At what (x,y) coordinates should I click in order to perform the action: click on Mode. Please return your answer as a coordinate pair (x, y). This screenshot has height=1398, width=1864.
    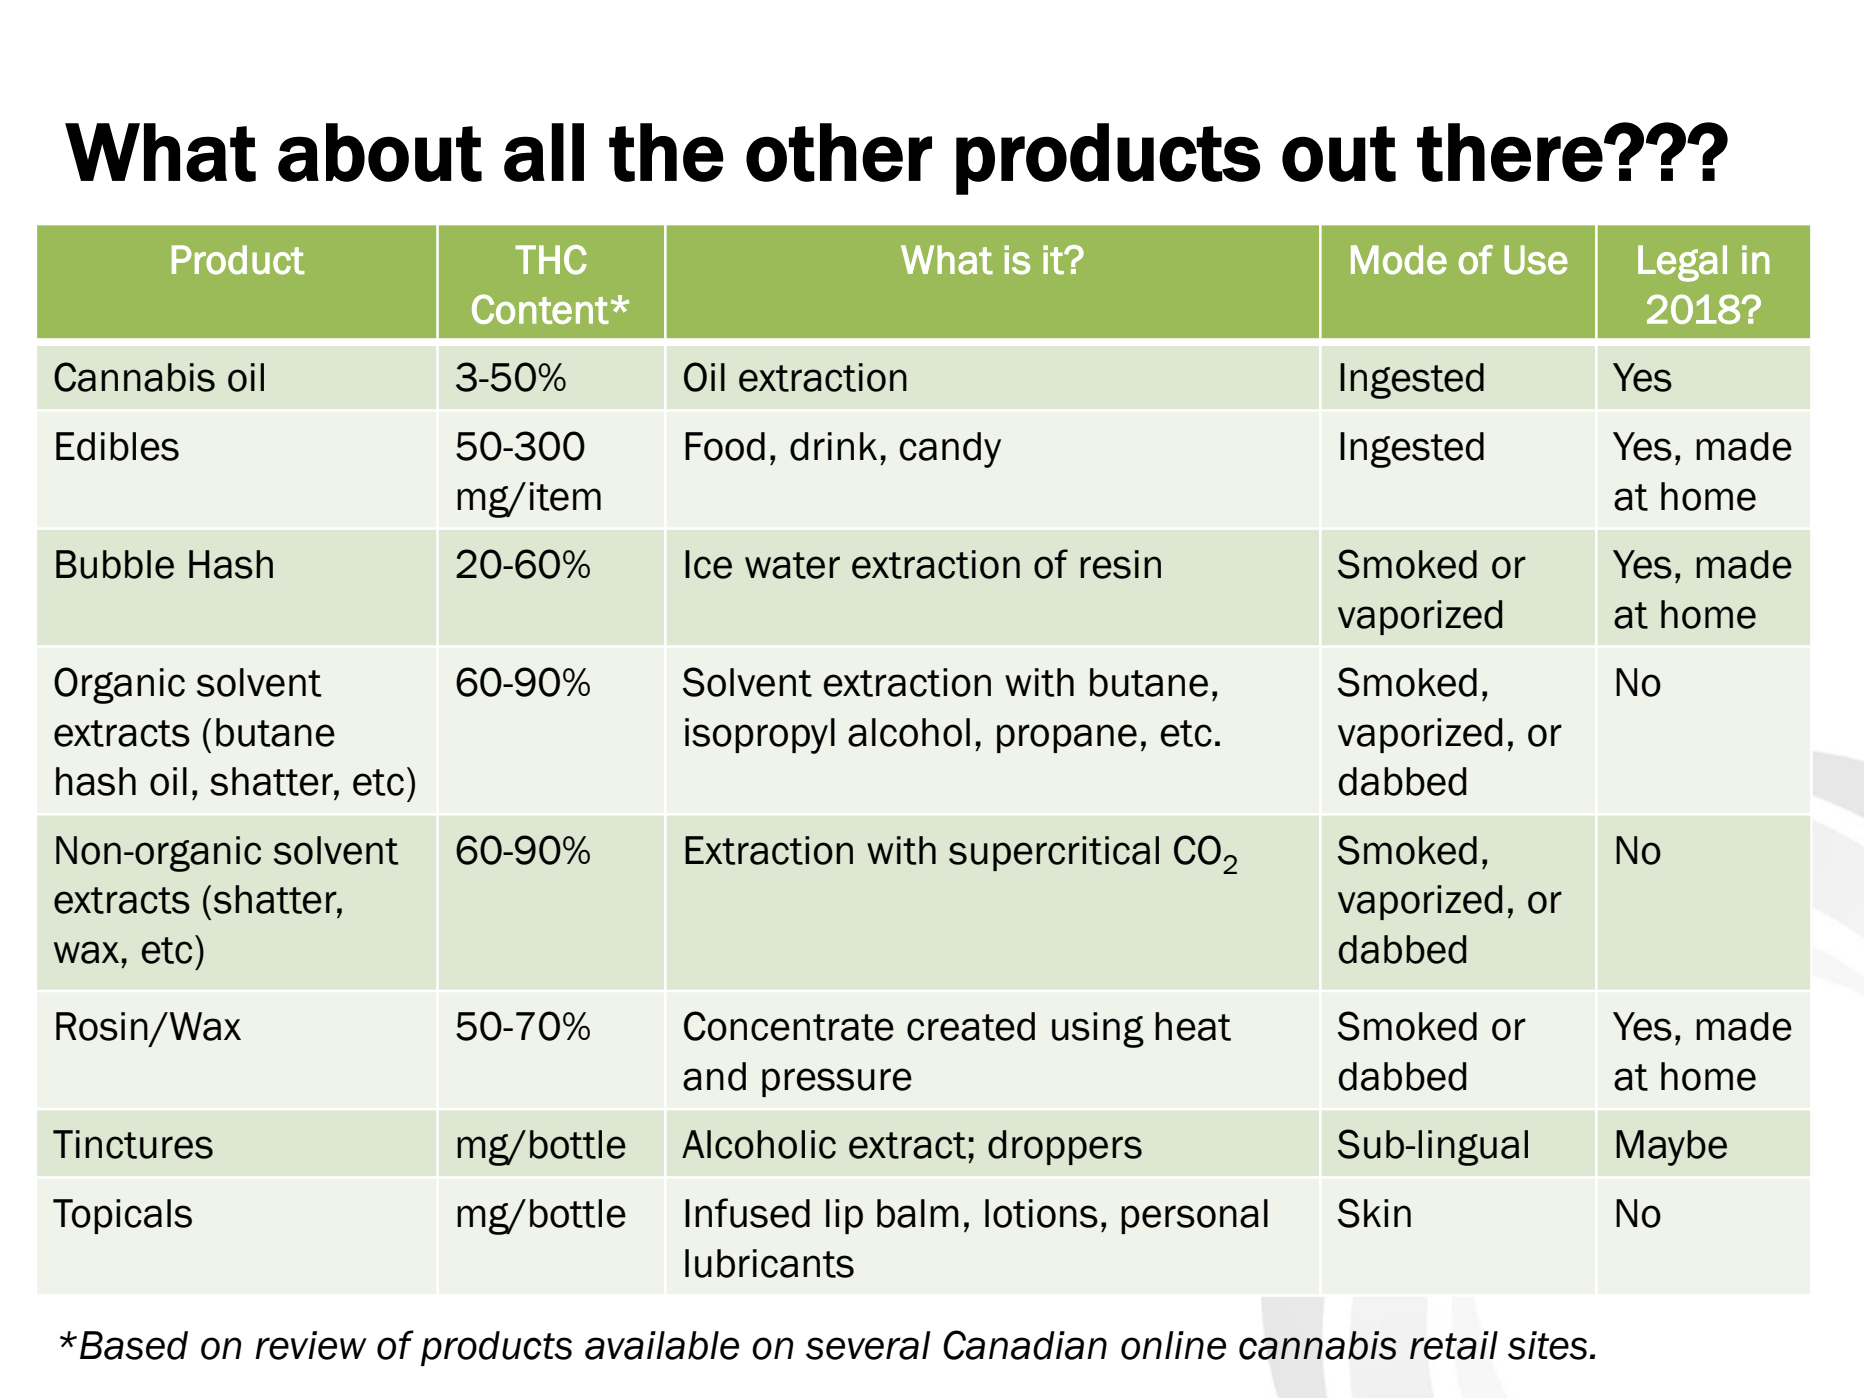
    Looking at the image, I should click on (1399, 260).
